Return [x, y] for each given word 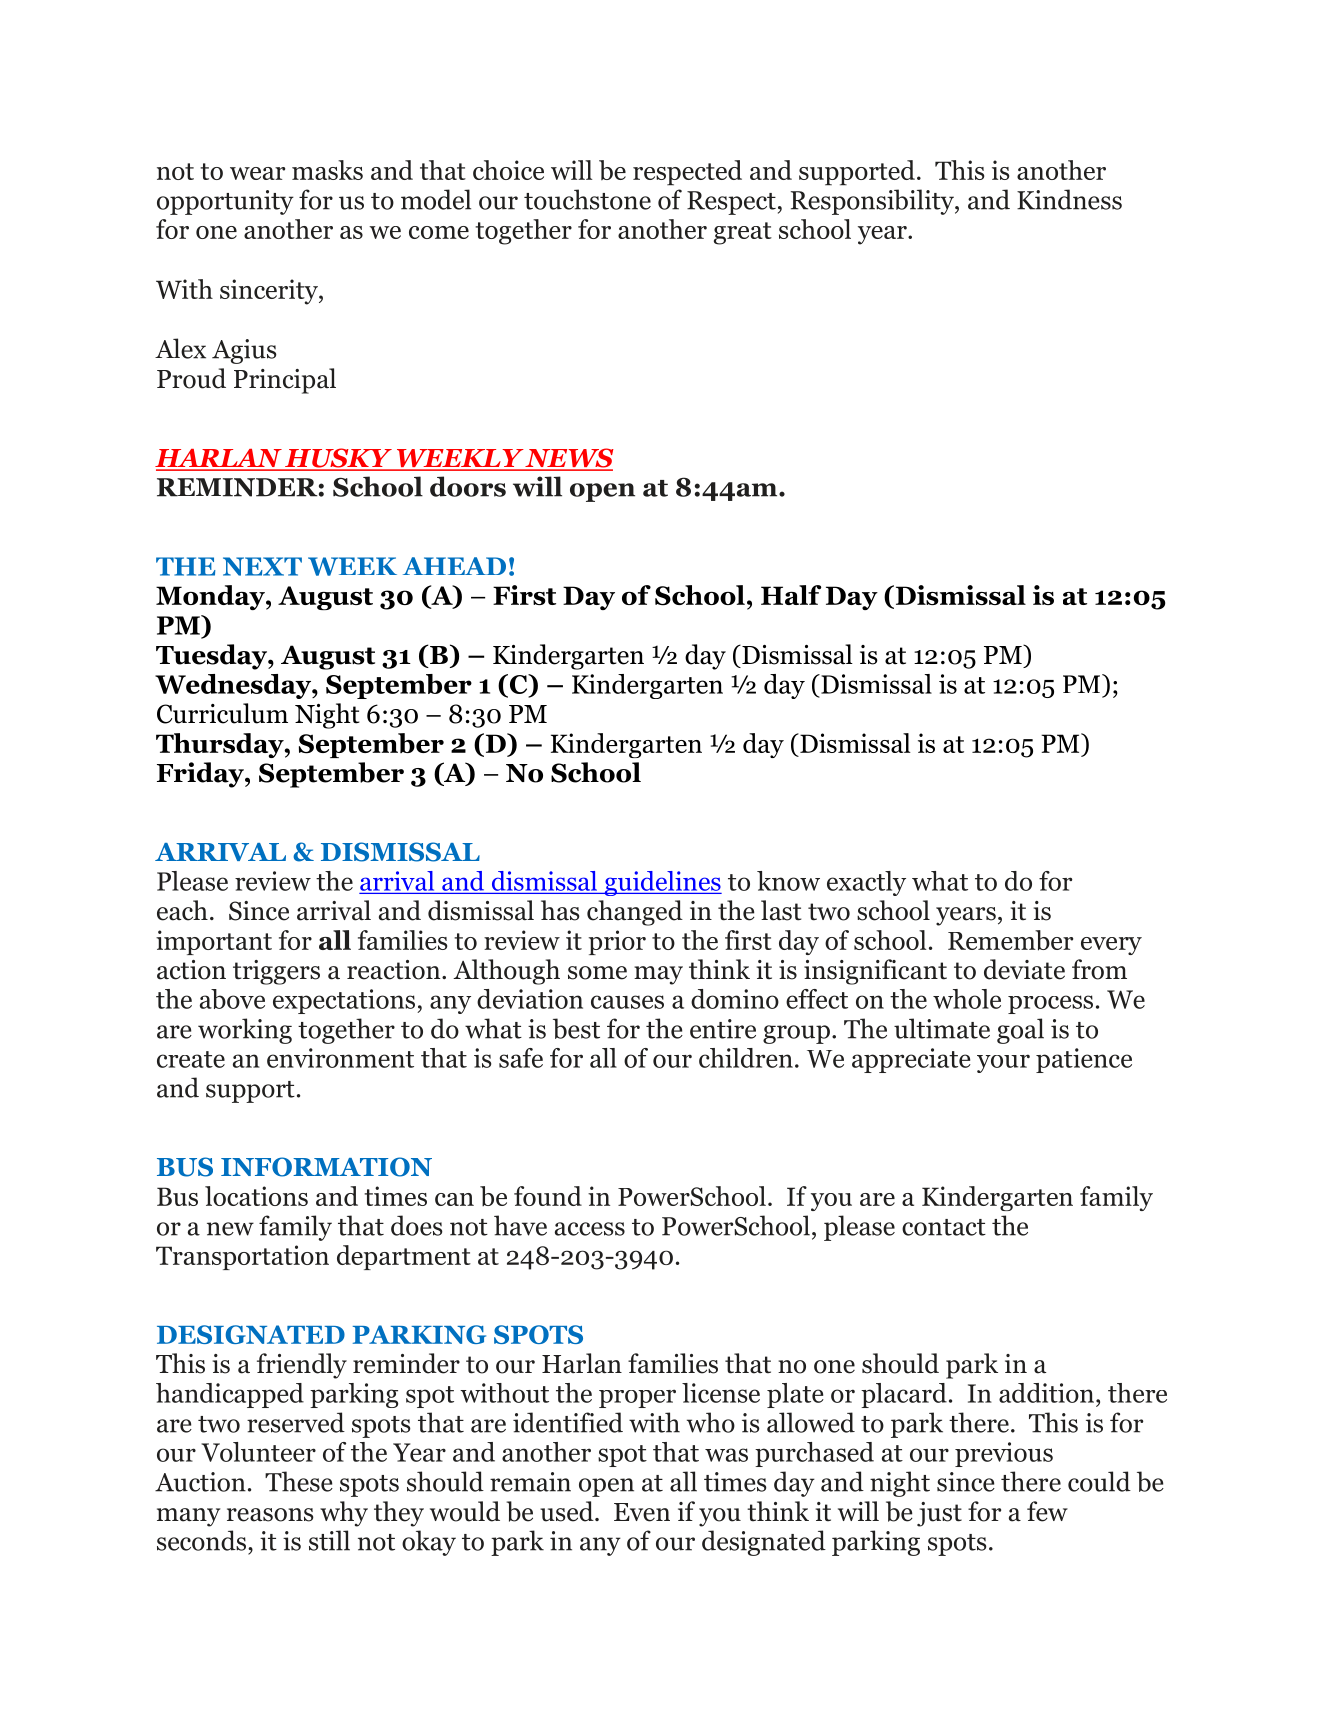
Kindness [1069, 199]
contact [944, 1227]
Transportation [242, 1257]
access [590, 1229]
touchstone [587, 199]
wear [257, 173]
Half [791, 595]
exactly [866, 883]
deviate [1024, 969]
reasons [270, 1515]
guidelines [662, 883]
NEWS [569, 459]
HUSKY [338, 459]
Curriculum [222, 713]
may [658, 975]
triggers [276, 972]
